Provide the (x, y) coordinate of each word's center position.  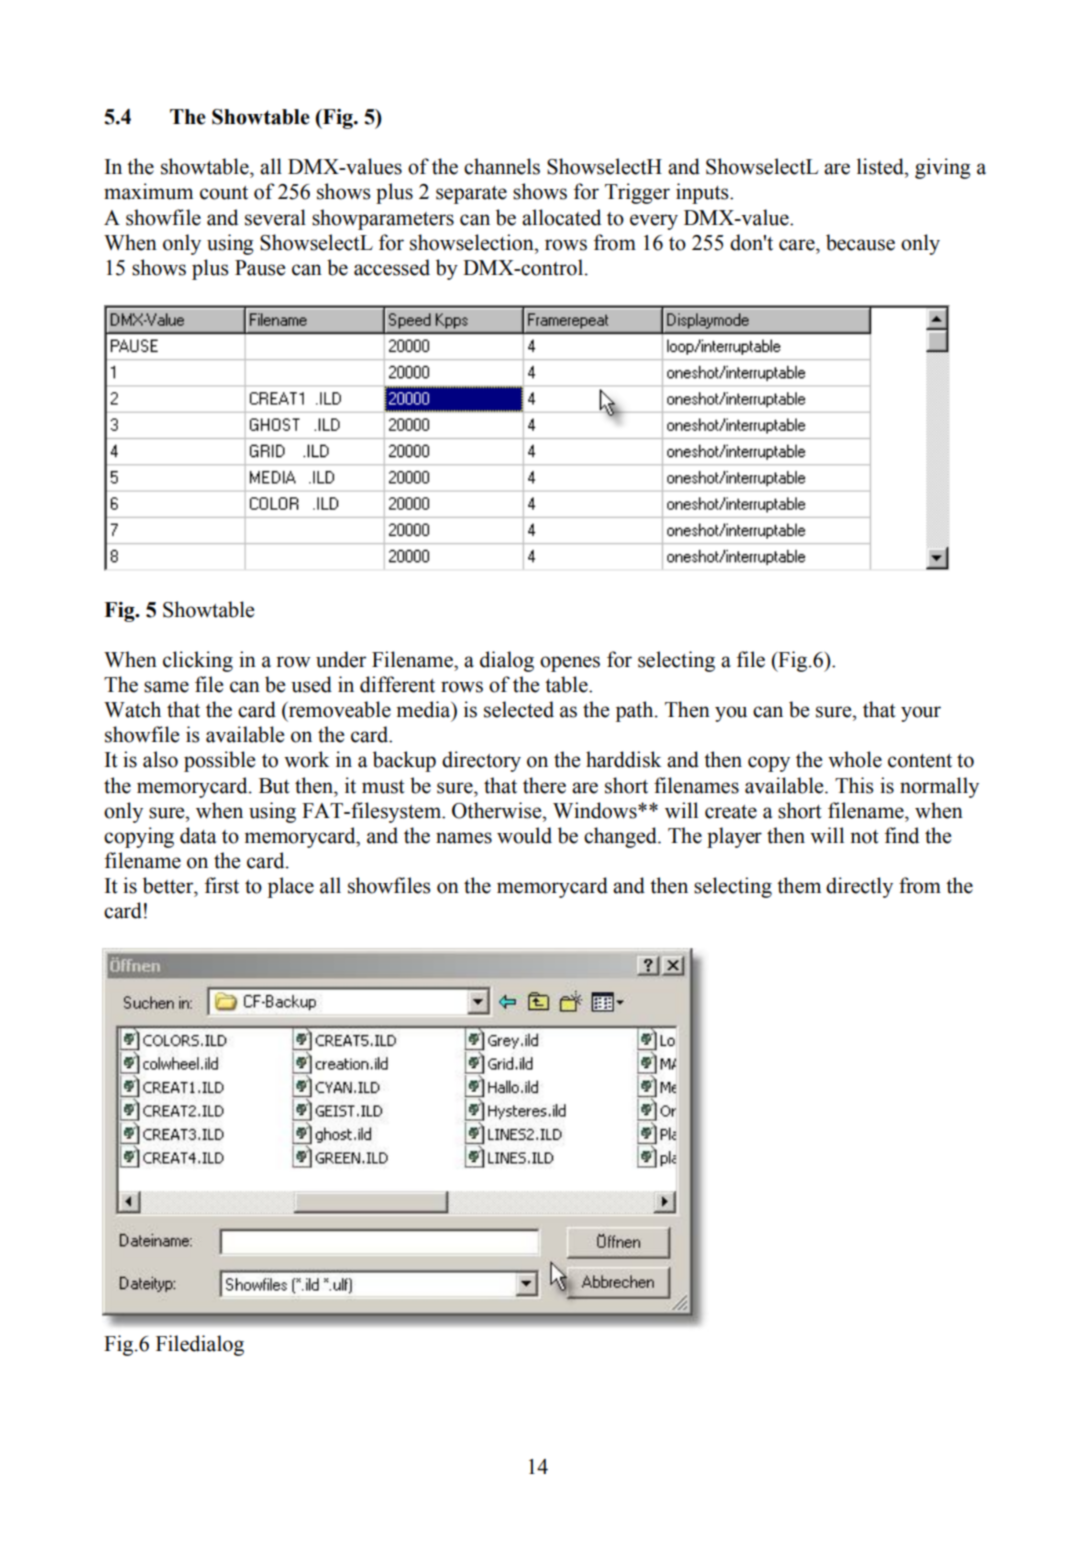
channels (502, 166)
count (224, 193)
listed (881, 166)
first (222, 885)
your (921, 714)
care (798, 245)
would (524, 835)
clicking (198, 661)
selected (519, 709)
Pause (260, 268)
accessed (392, 267)
